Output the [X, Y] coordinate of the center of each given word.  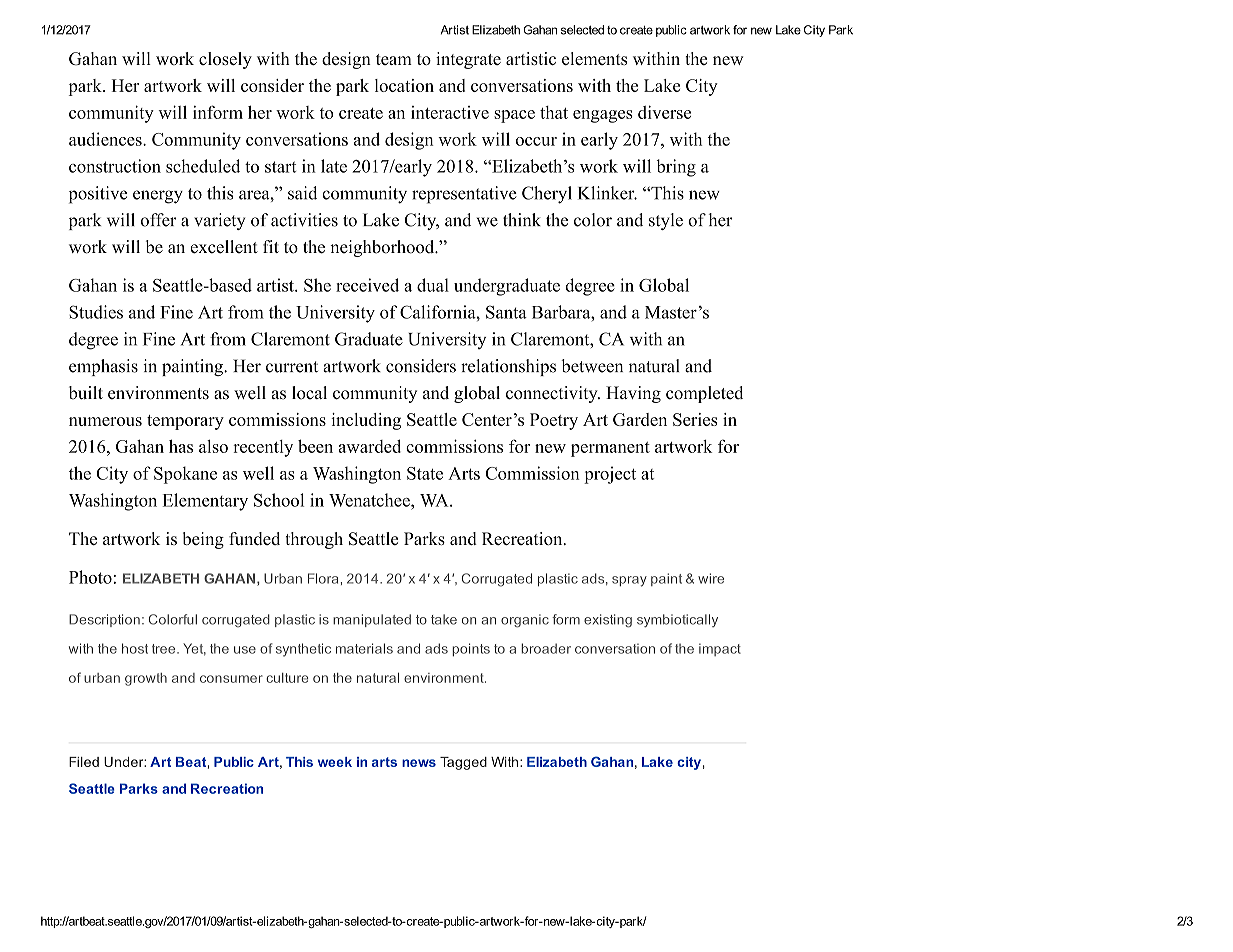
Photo [90, 577]
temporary [185, 422]
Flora [323, 578]
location [404, 85]
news [419, 763]
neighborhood [383, 248]
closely [225, 60]
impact [720, 649]
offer [159, 220]
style [666, 221]
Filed [84, 762]
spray [629, 581]
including [366, 421]
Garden [640, 419]
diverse [664, 112]
